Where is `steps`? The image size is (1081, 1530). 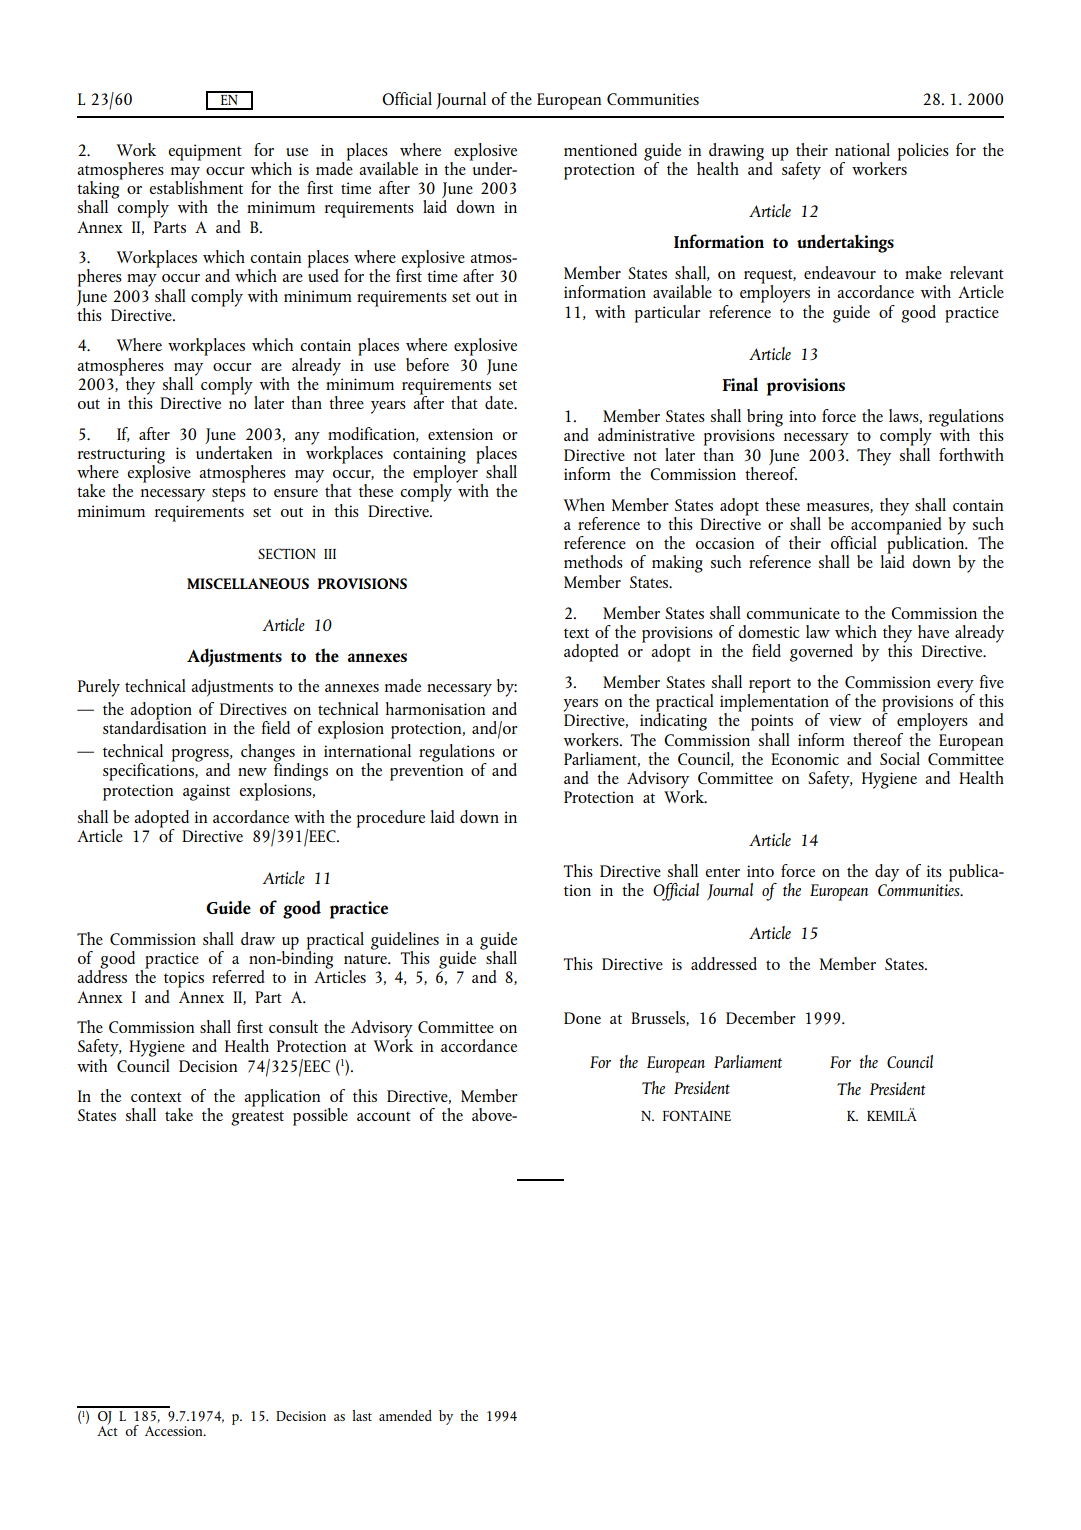 steps is located at coordinates (229, 494).
